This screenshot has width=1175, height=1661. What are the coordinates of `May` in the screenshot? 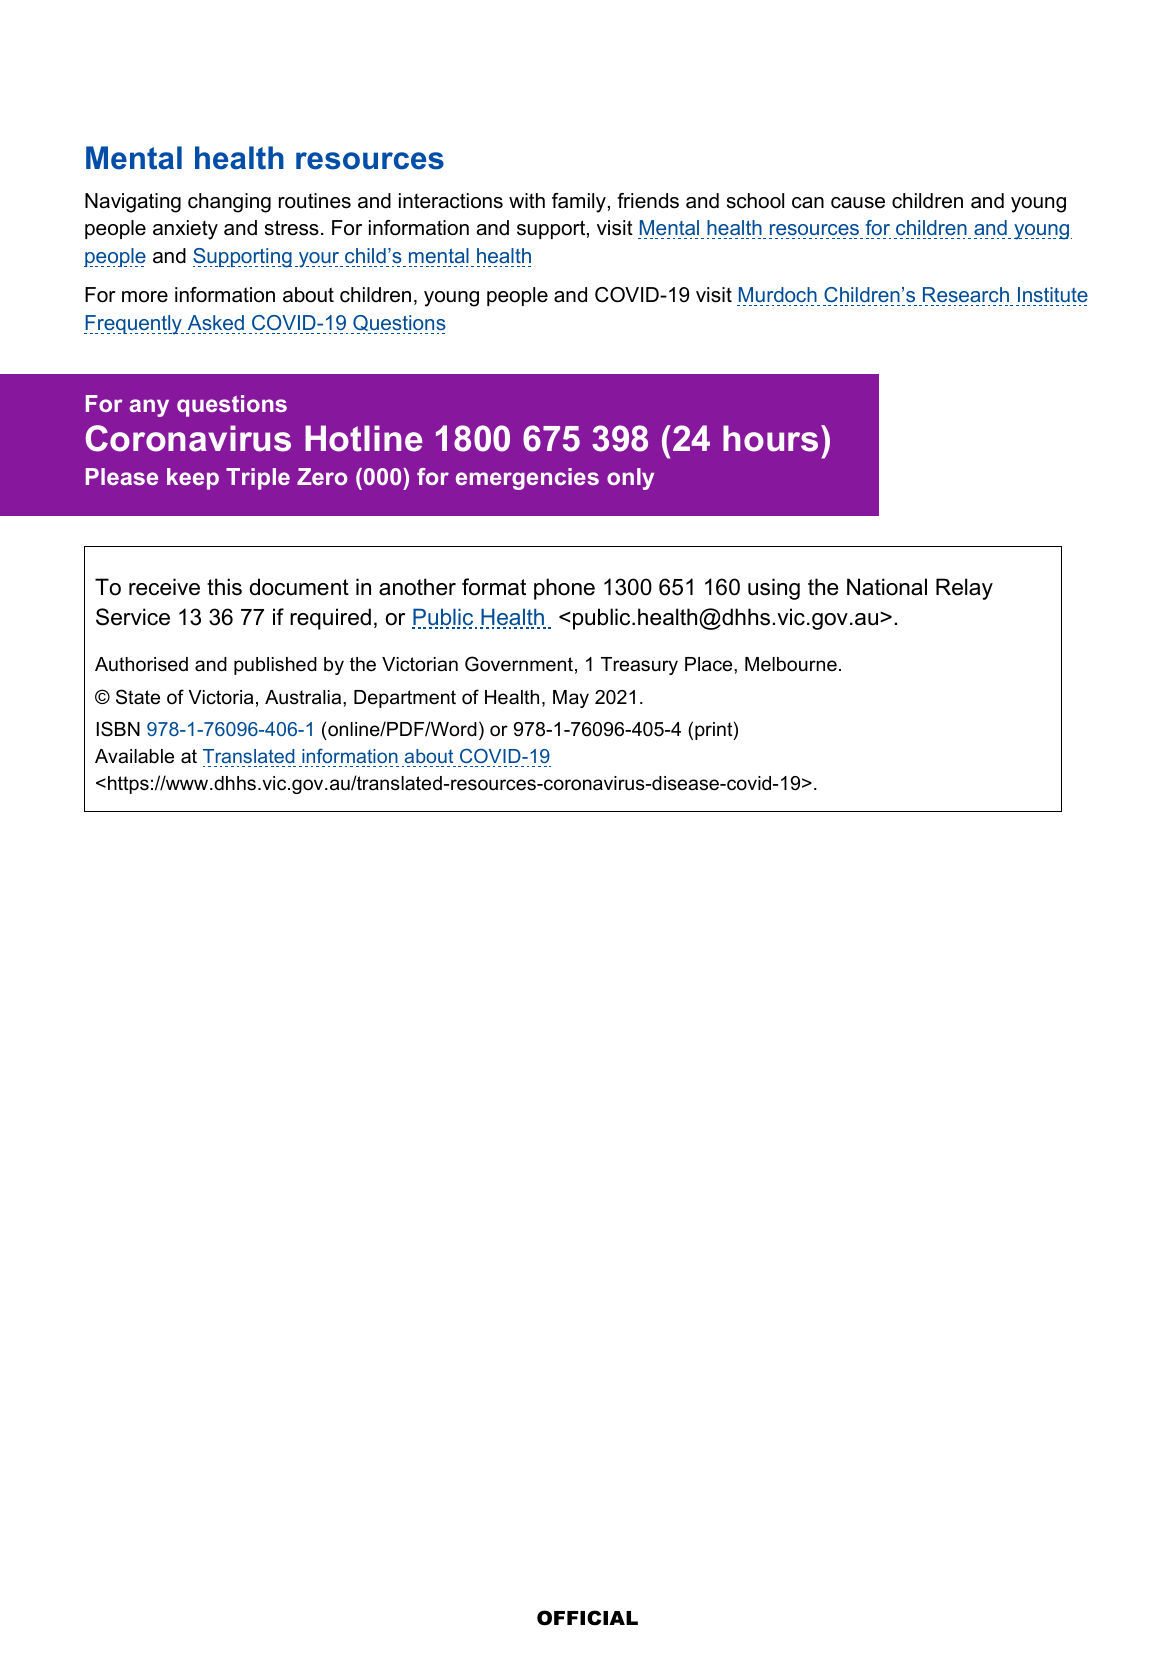 It's located at (571, 699).
